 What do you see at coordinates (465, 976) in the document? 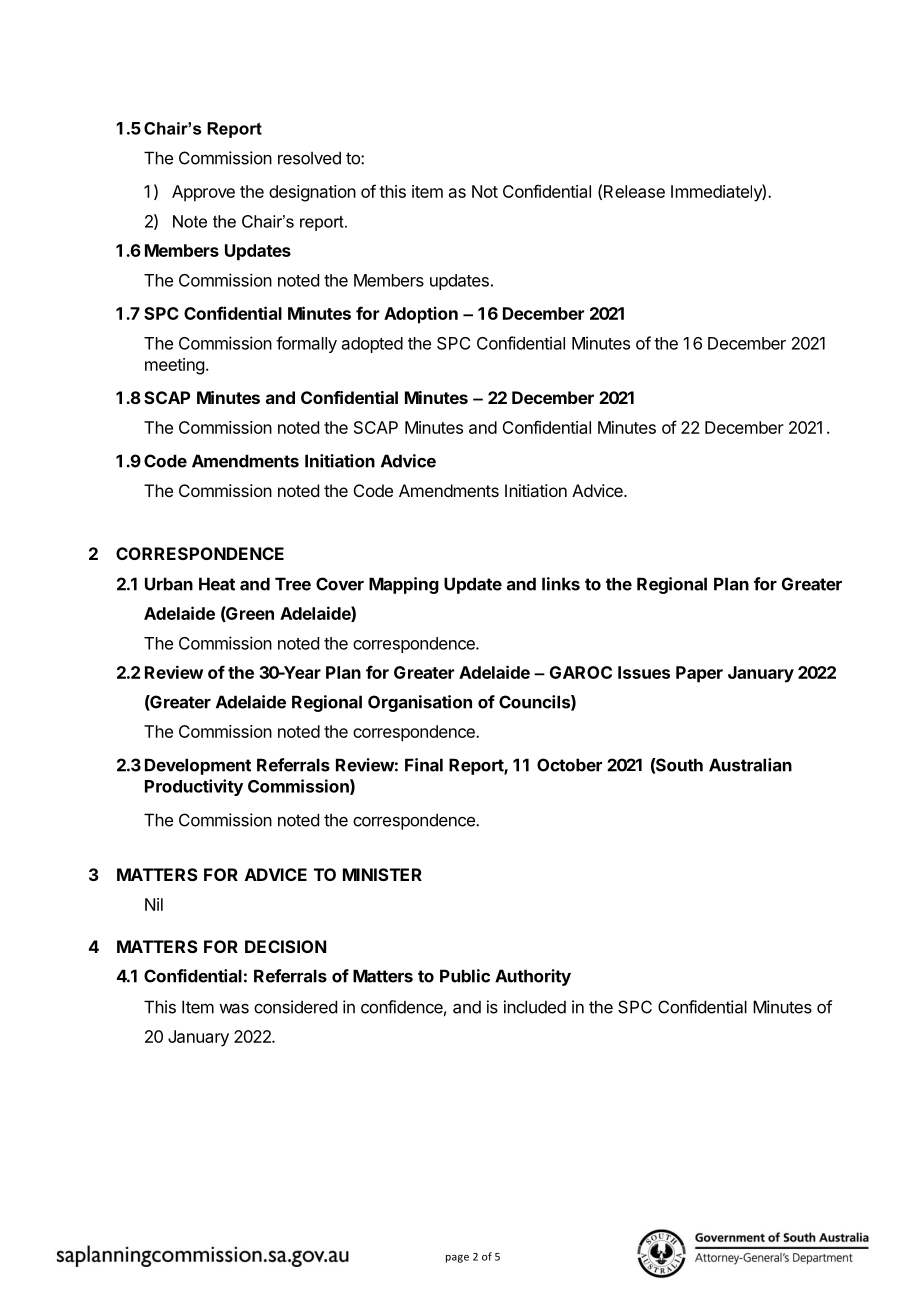
I see `Public` at bounding box center [465, 976].
